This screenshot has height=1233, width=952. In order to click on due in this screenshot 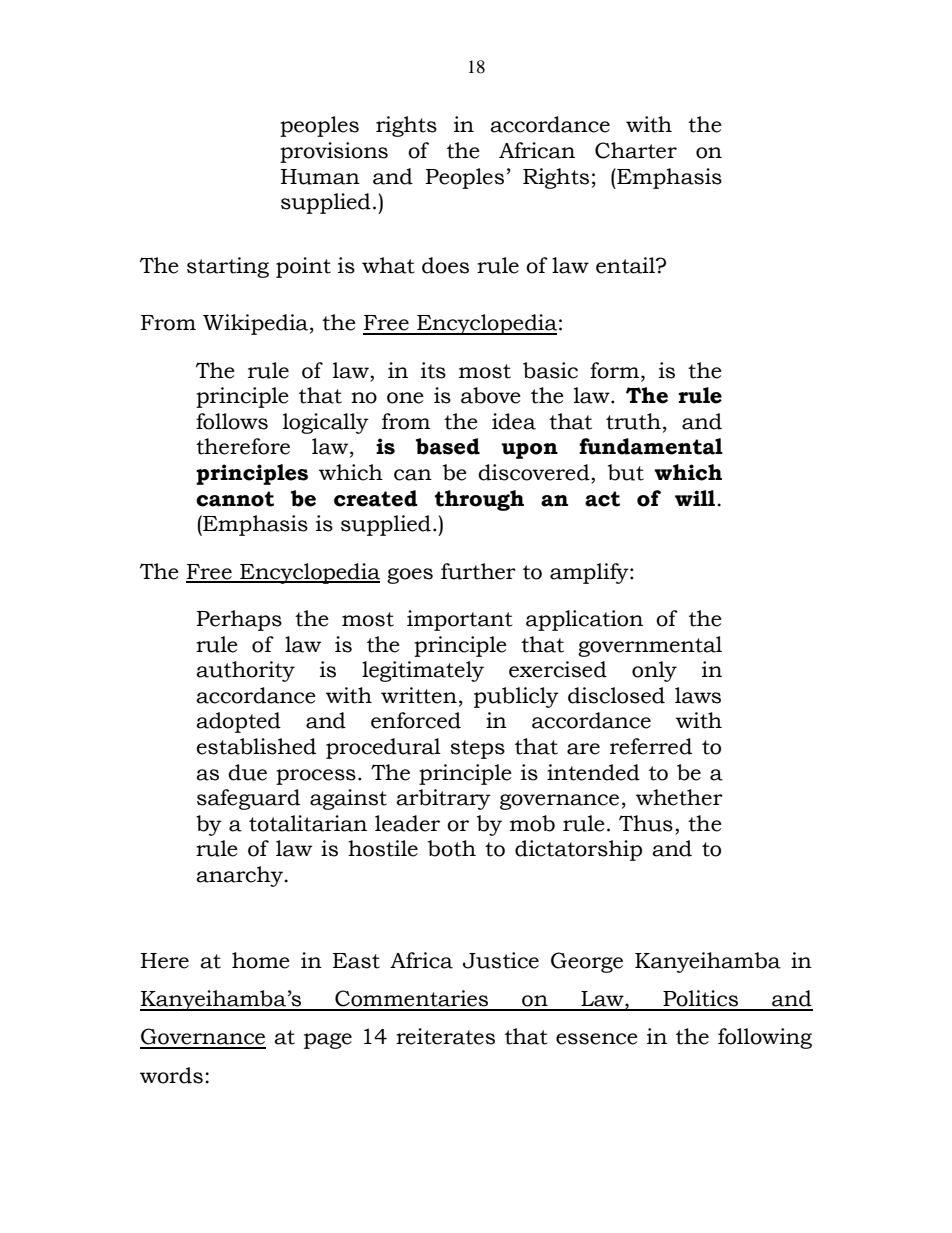, I will do `click(247, 772)`.
